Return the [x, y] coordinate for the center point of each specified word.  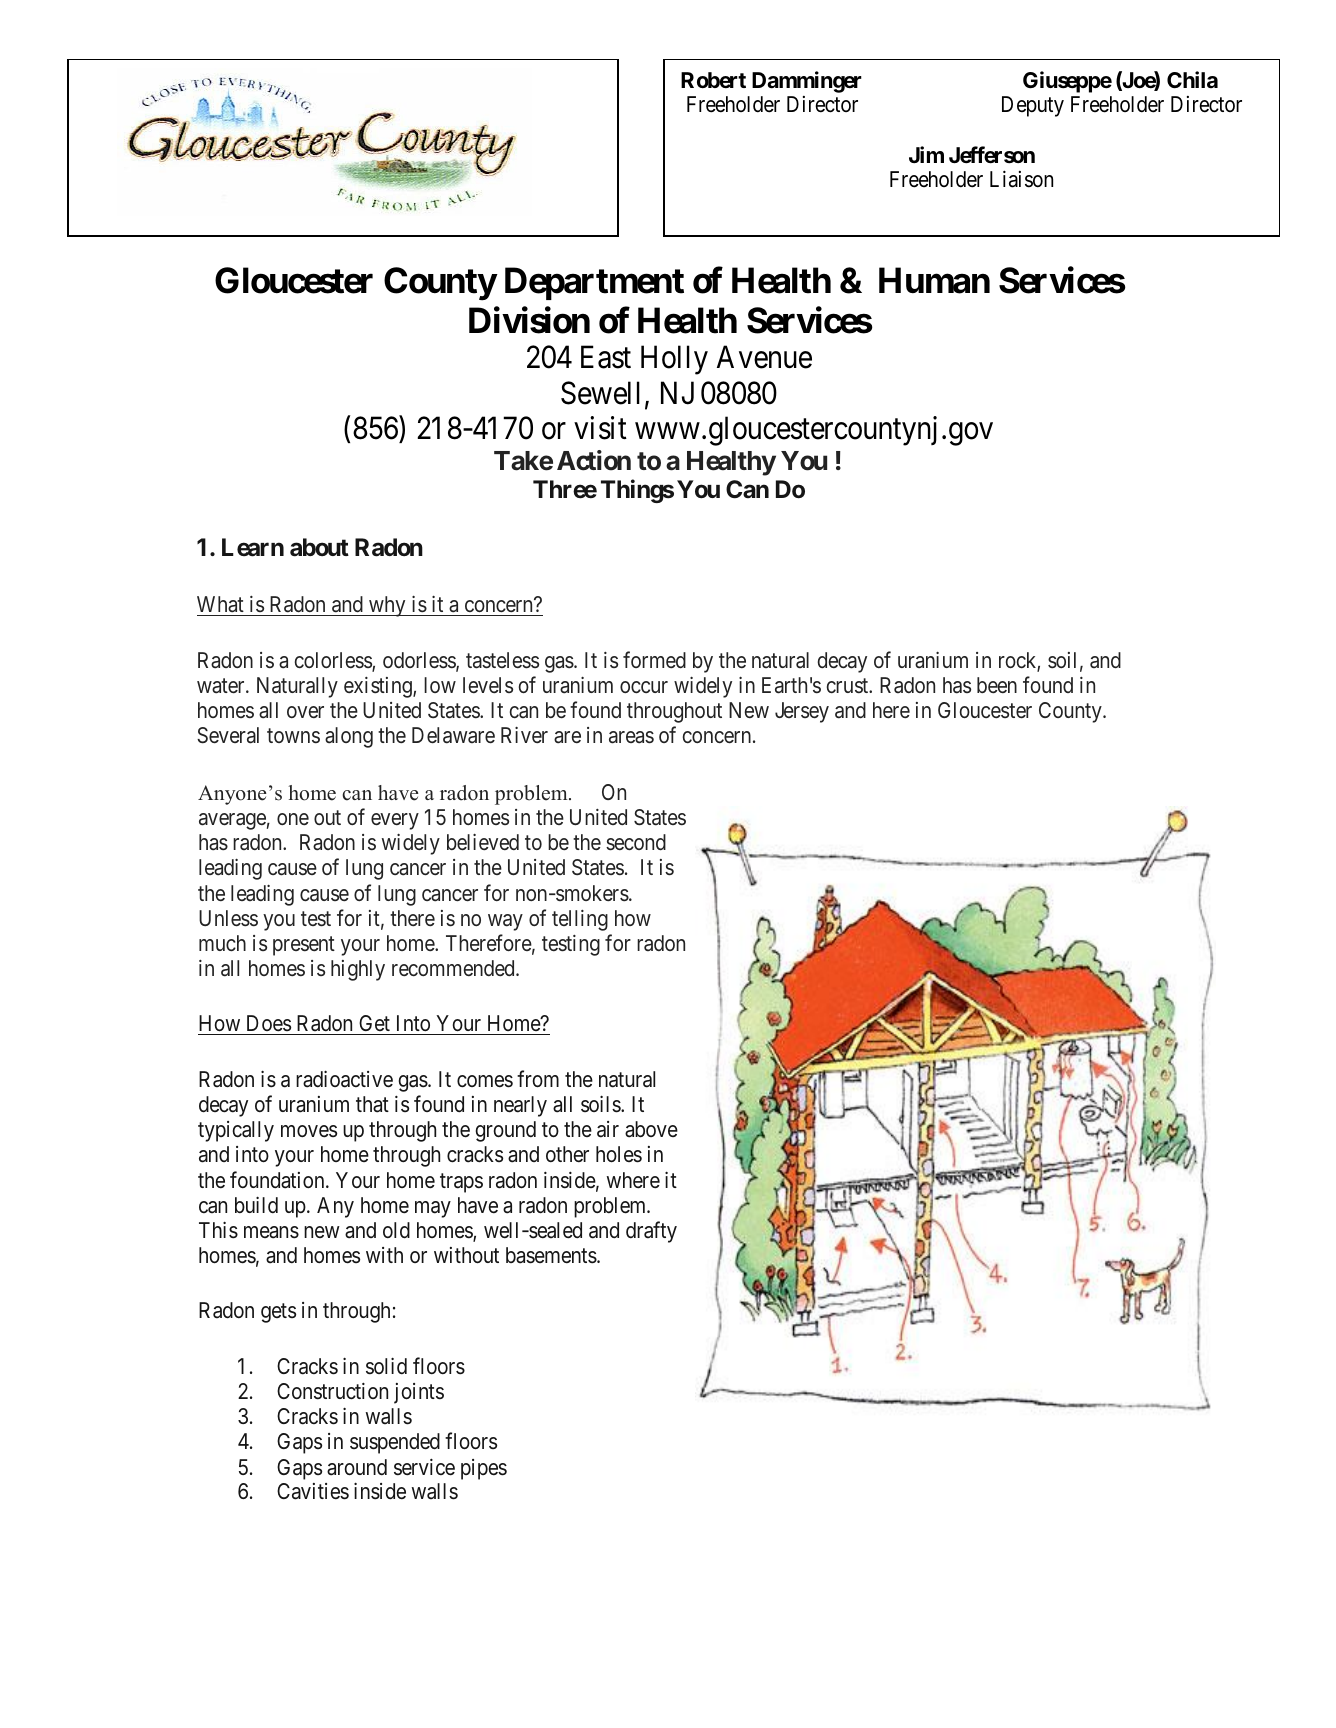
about [319, 547]
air [608, 1129]
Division [529, 320]
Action [594, 460]
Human [934, 280]
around [357, 1467]
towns [293, 735]
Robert [713, 80]
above [651, 1129]
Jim [926, 154]
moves [309, 1131]
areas [631, 737]
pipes [484, 1469]
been [997, 685]
